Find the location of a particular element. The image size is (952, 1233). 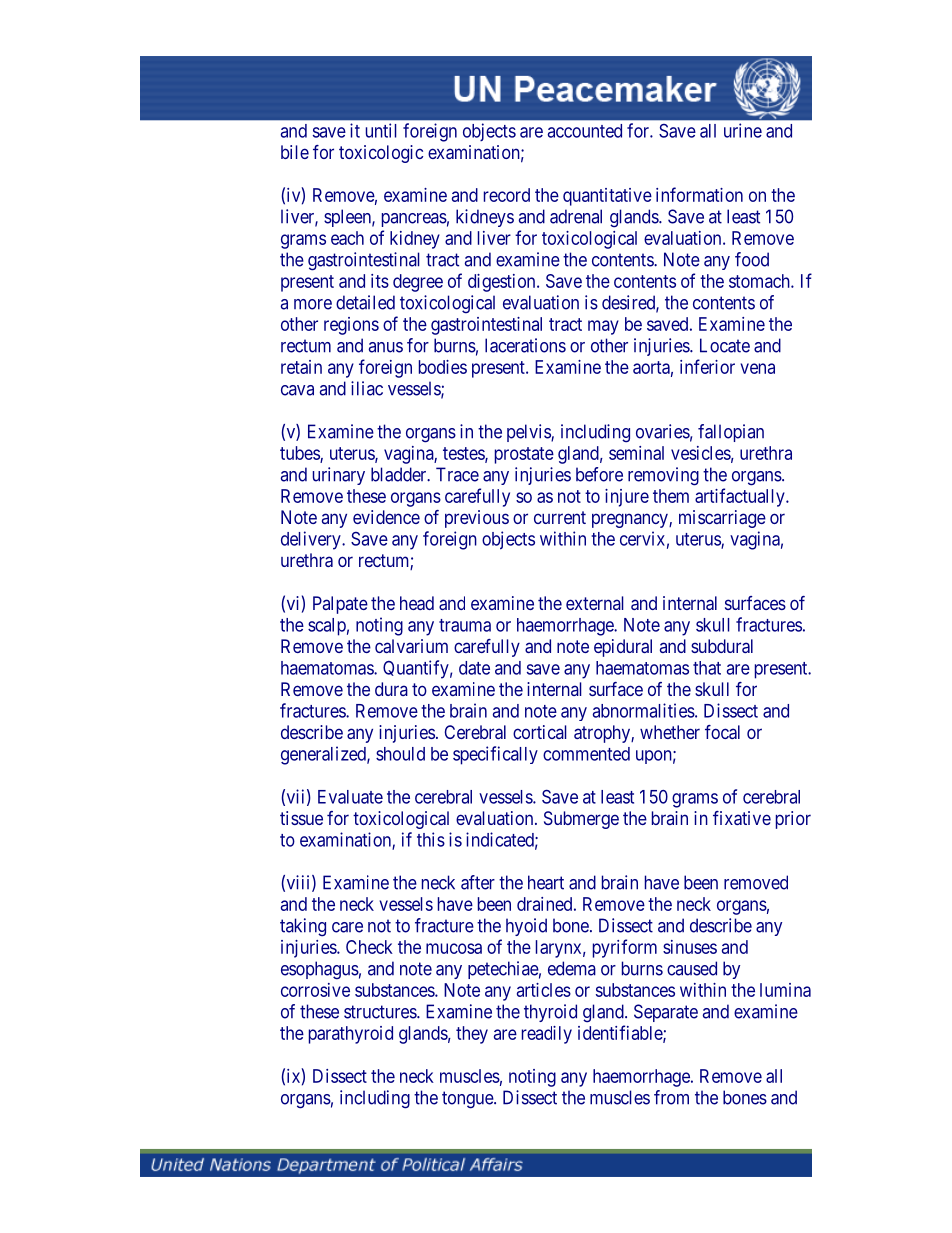

structures is located at coordinates (381, 1012).
